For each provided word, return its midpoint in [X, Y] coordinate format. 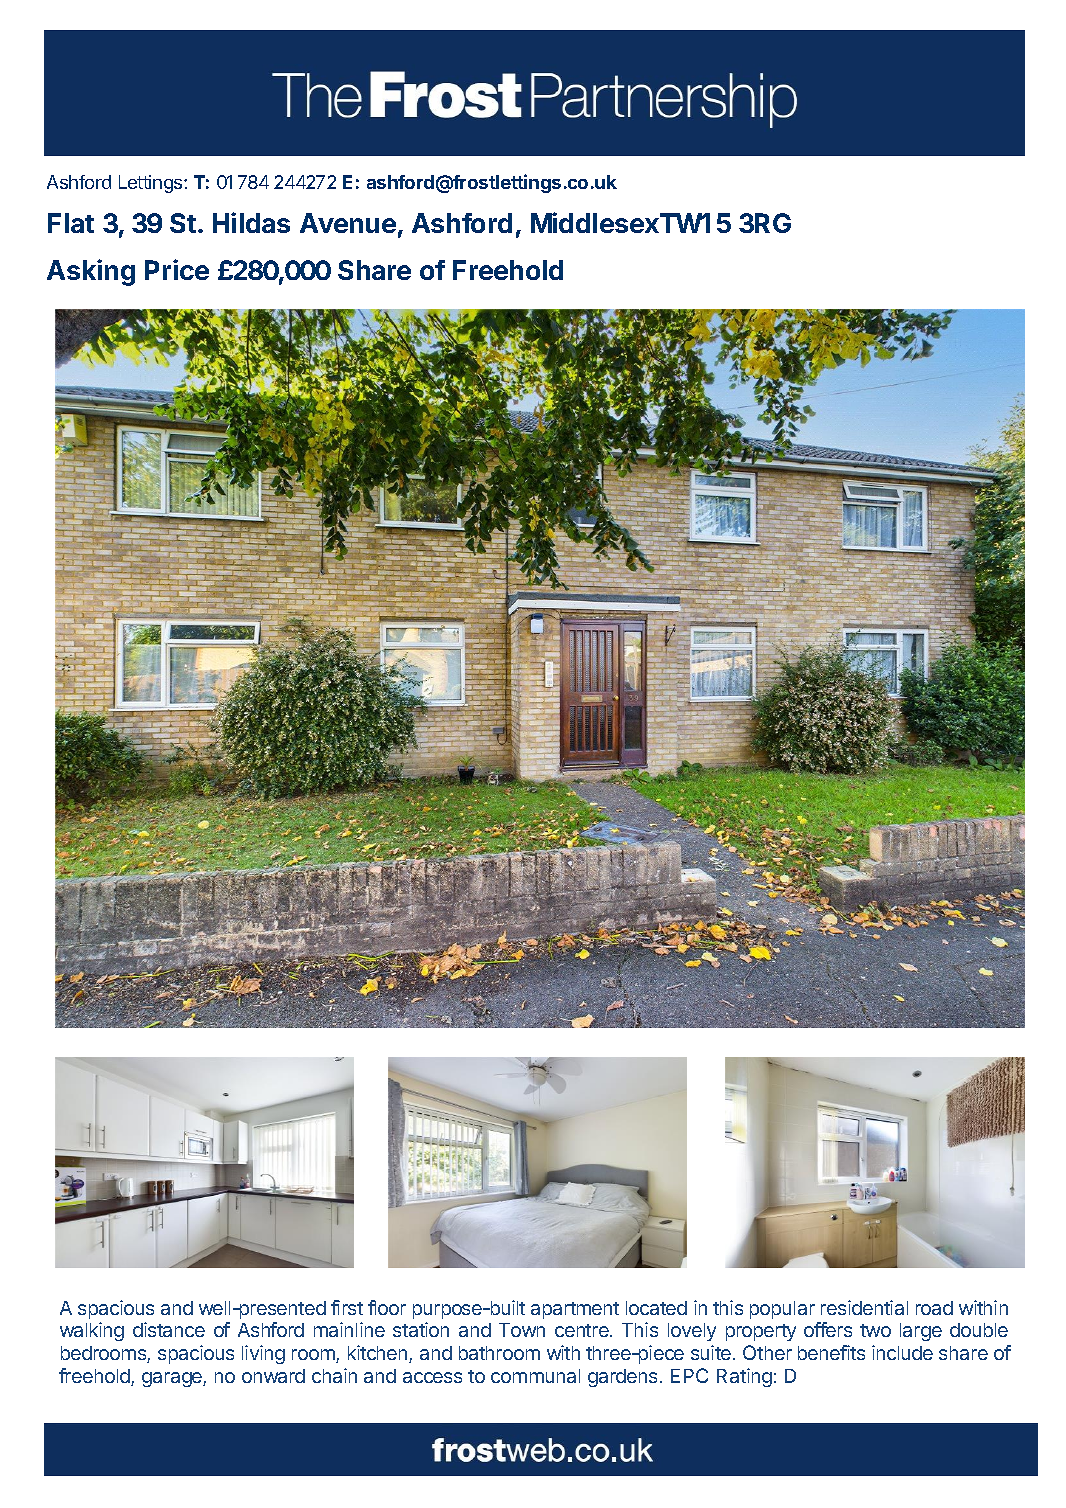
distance [169, 1329]
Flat [71, 223]
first [347, 1307]
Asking [91, 272]
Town [522, 1330]
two [875, 1330]
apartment [575, 1310]
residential [864, 1307]
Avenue [348, 223]
